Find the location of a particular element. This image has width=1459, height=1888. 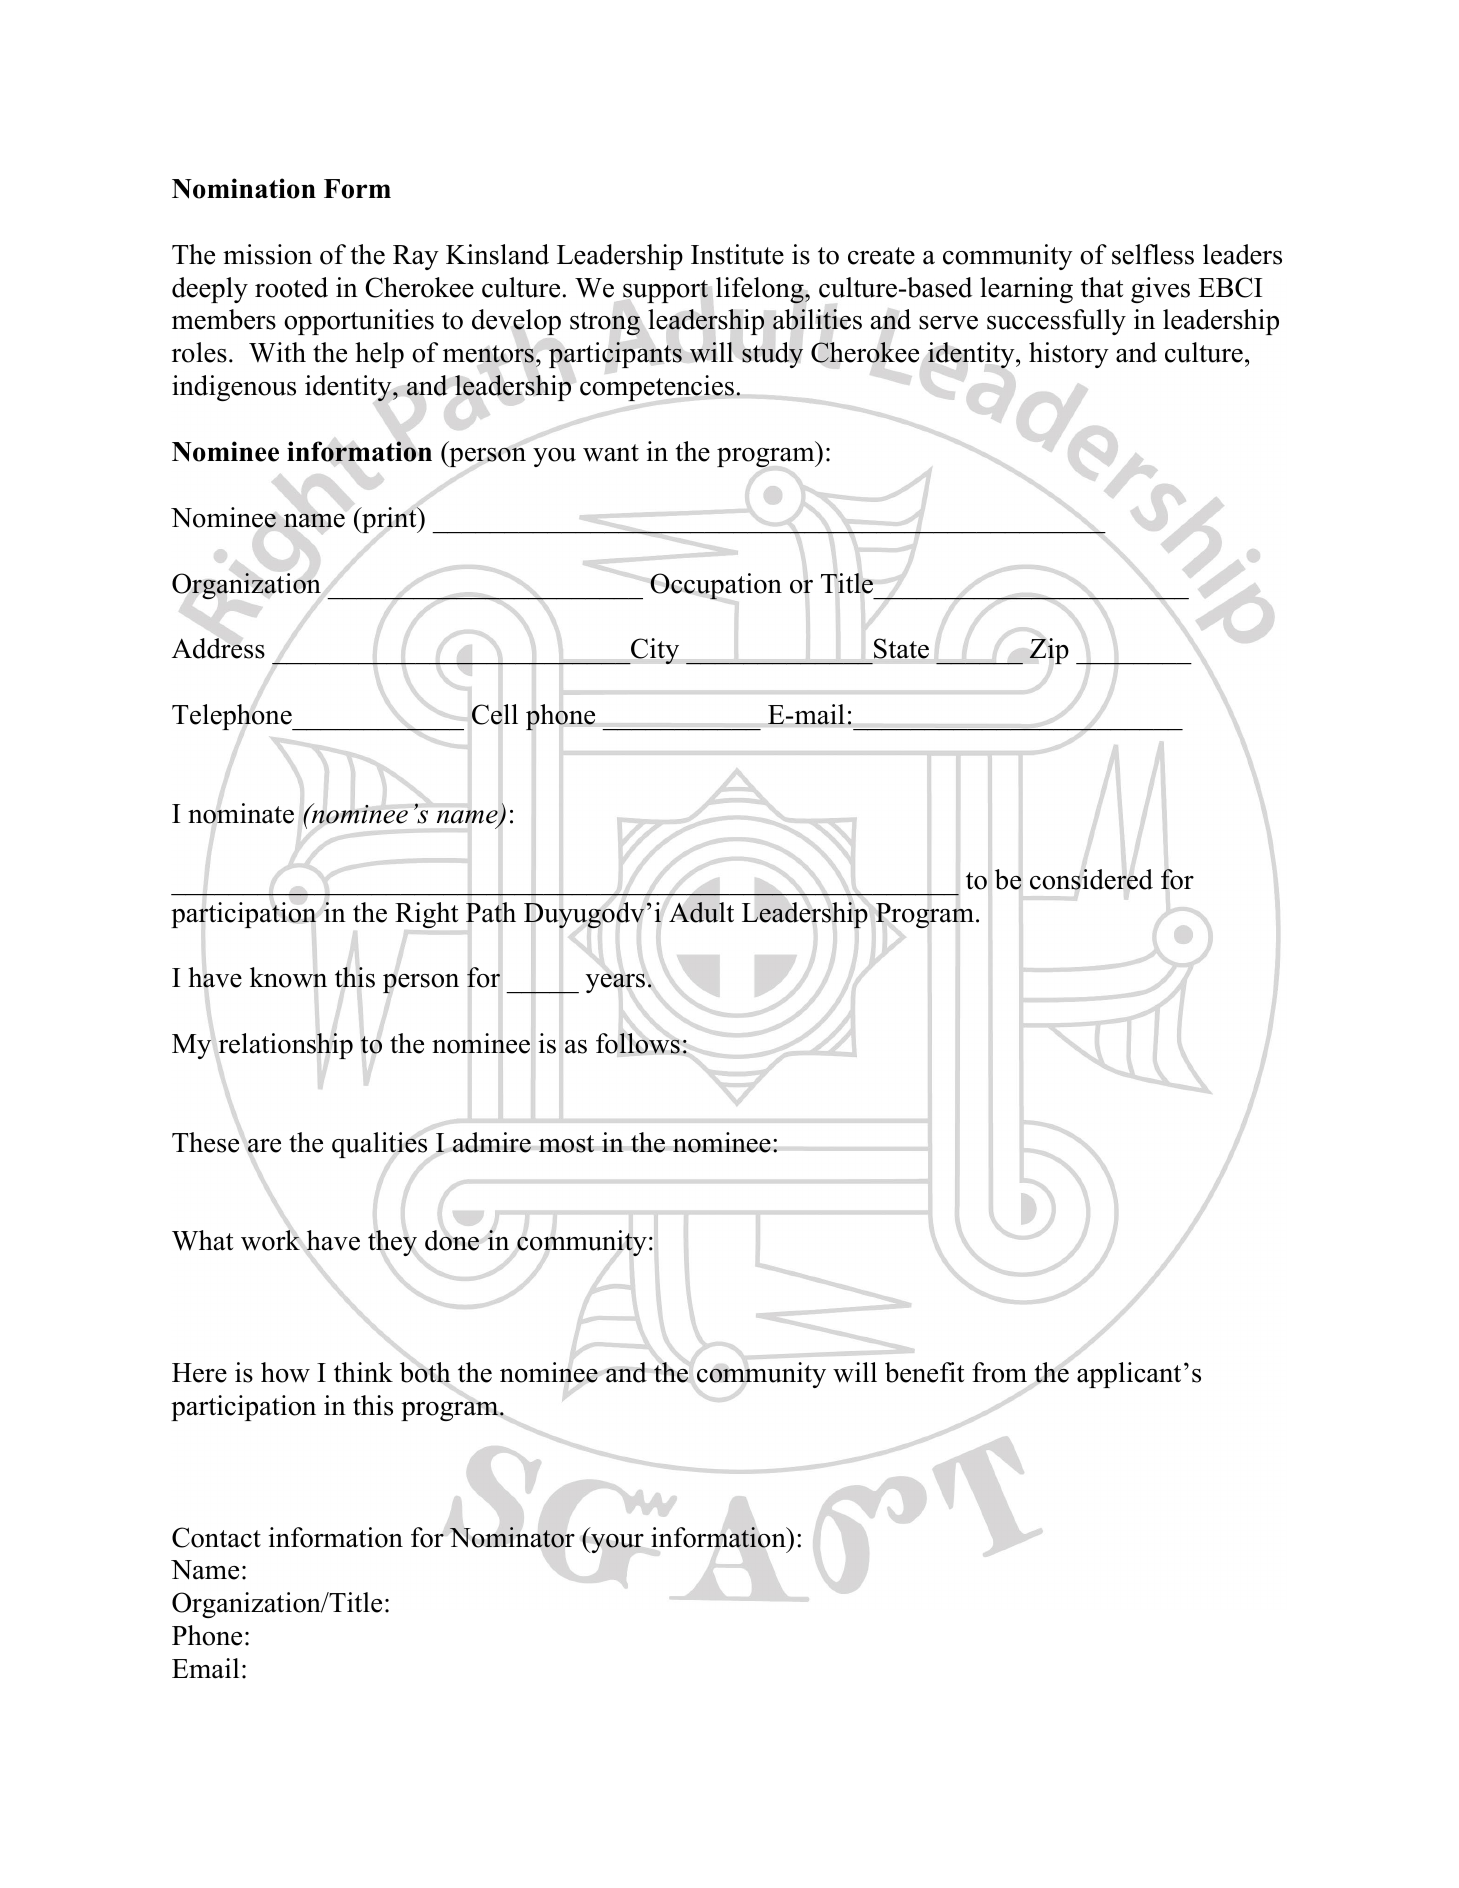

learning is located at coordinates (1026, 290).
